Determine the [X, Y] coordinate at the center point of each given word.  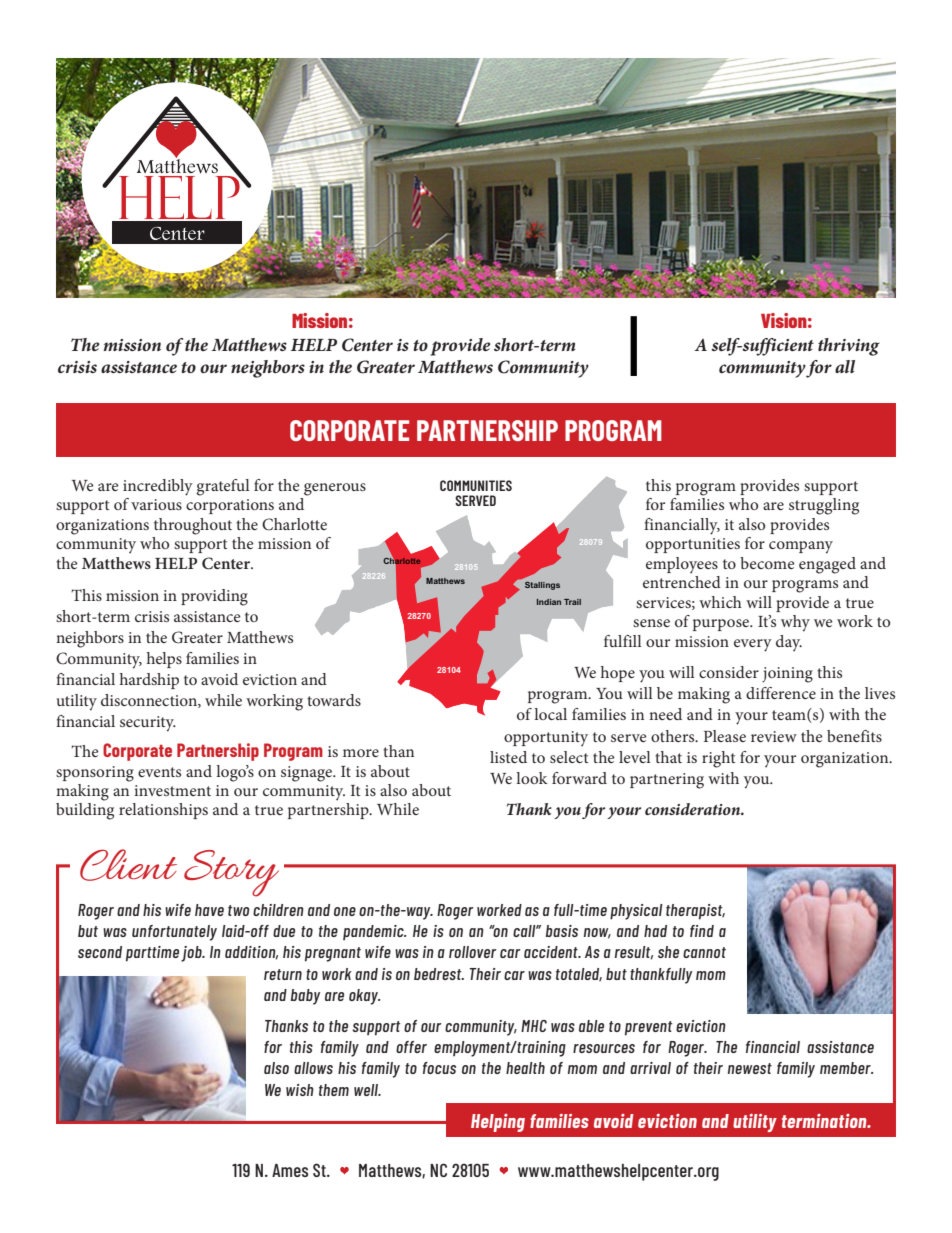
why [795, 623]
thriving [849, 347]
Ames [290, 1170]
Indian [549, 602]
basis [562, 931]
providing [214, 597]
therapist [695, 912]
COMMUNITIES [476, 485]
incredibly [158, 487]
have [209, 910]
